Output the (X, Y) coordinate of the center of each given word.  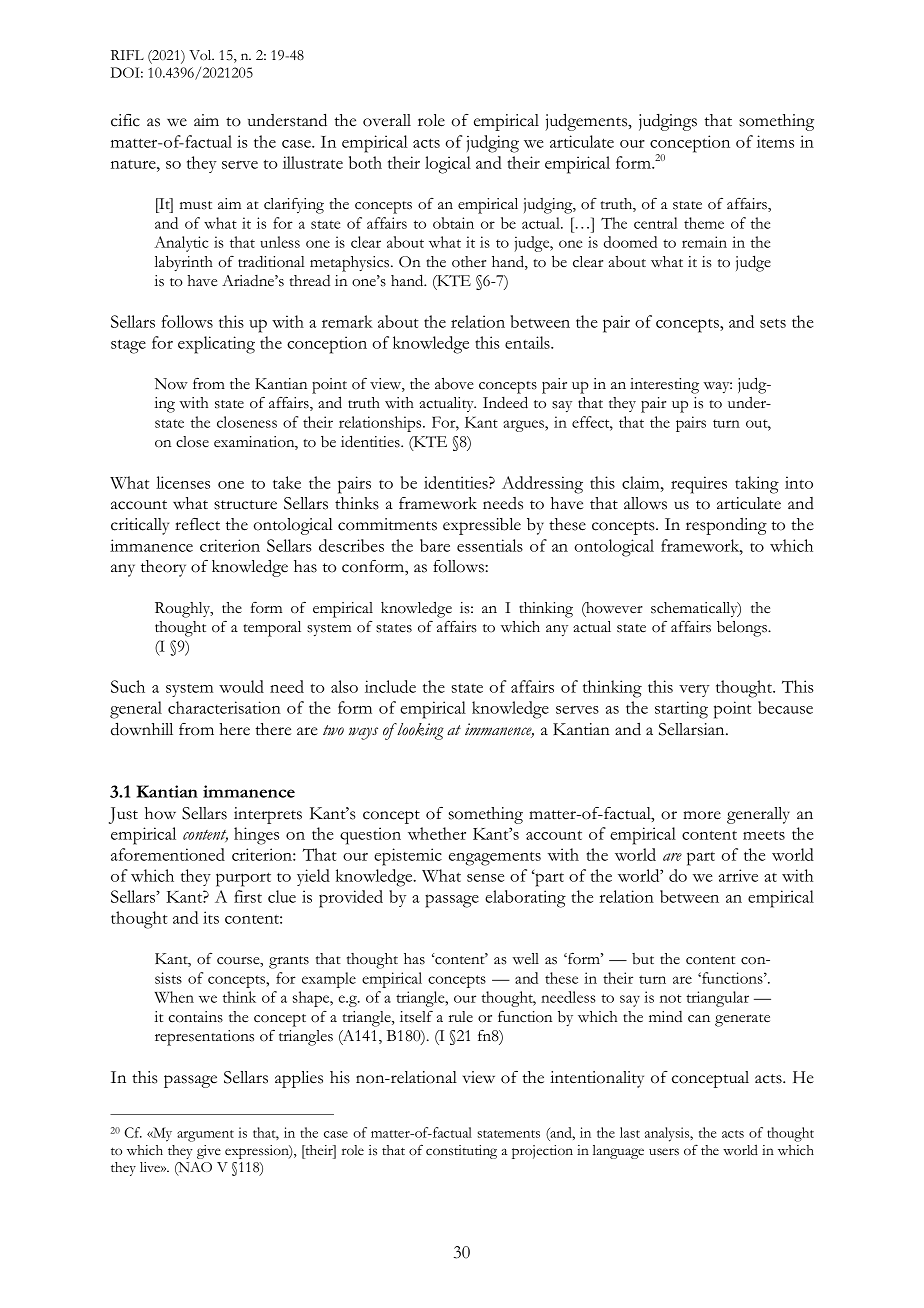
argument (205, 1136)
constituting (461, 1152)
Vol (201, 55)
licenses (183, 482)
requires (699, 485)
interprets (268, 815)
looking (420, 731)
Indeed (505, 402)
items (775, 141)
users (664, 1152)
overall (387, 120)
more (702, 815)
